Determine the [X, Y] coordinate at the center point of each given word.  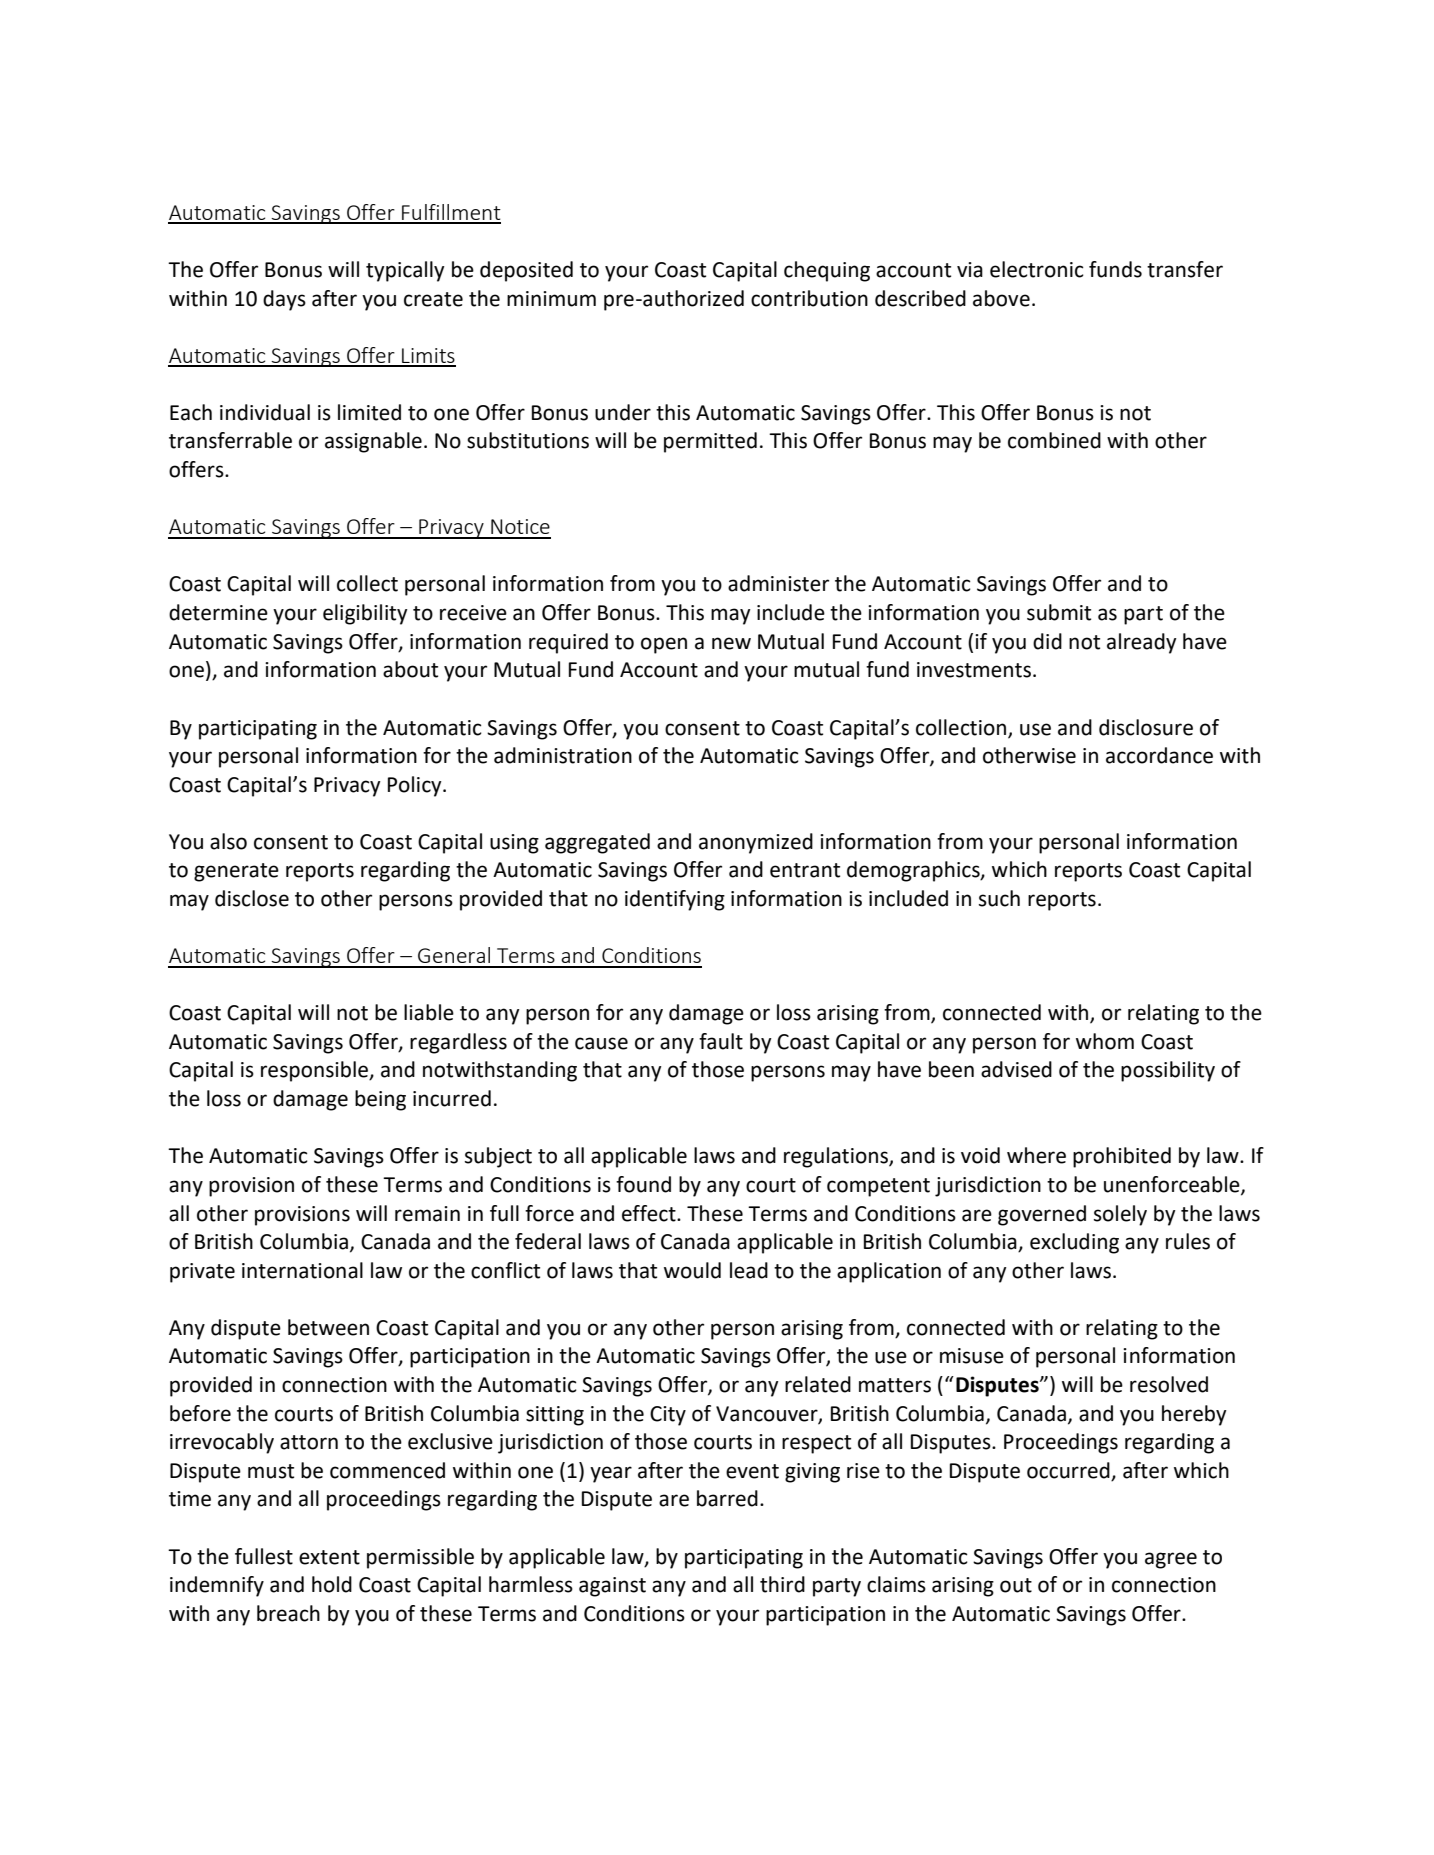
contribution [809, 298]
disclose [252, 898]
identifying [675, 900]
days [284, 300]
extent [329, 1557]
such [999, 898]
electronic [1037, 269]
